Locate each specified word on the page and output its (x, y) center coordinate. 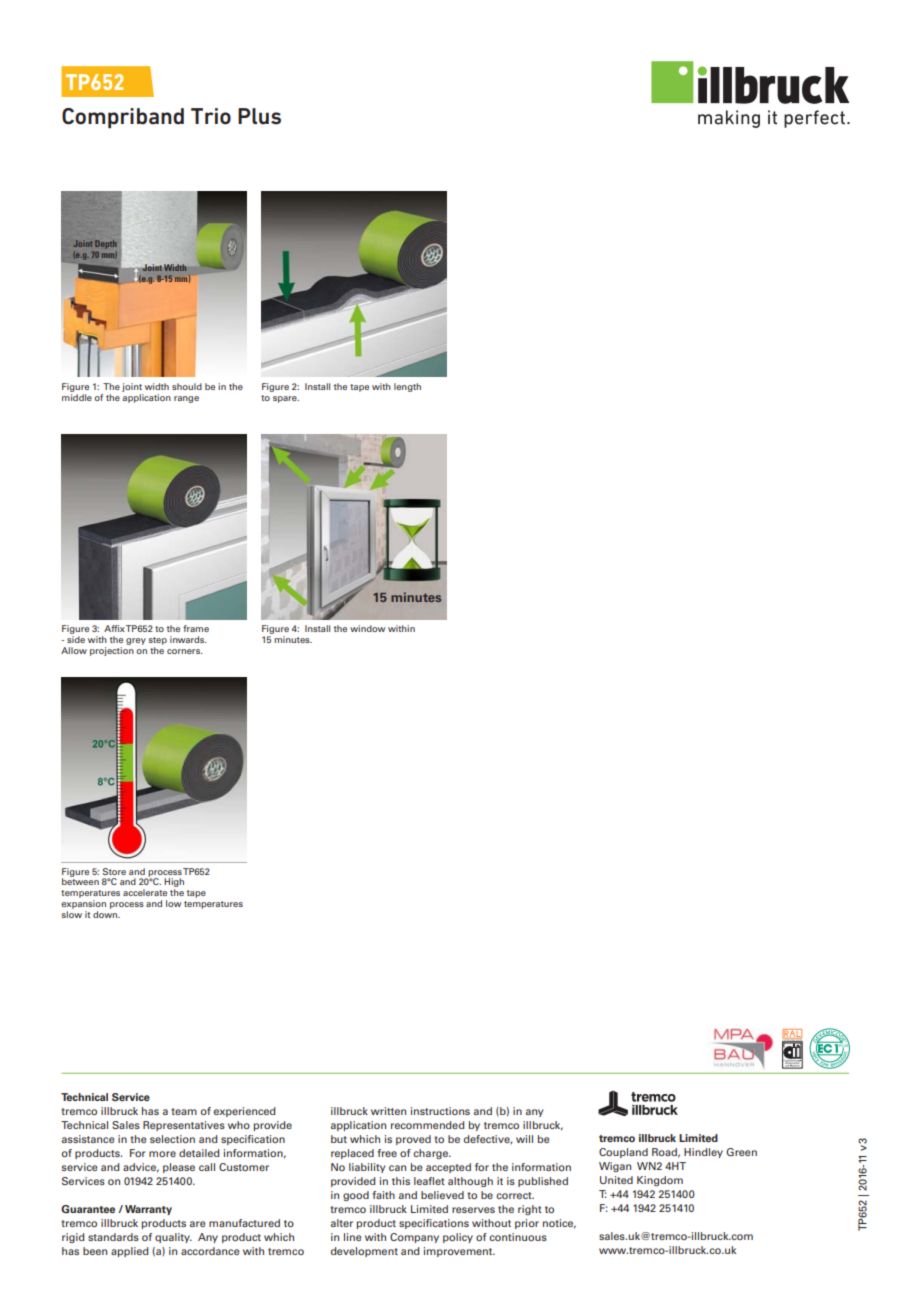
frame (196, 628)
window (367, 628)
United (616, 1180)
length (407, 387)
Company (414, 1238)
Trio (211, 116)
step (158, 642)
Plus (259, 116)
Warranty (148, 1210)
